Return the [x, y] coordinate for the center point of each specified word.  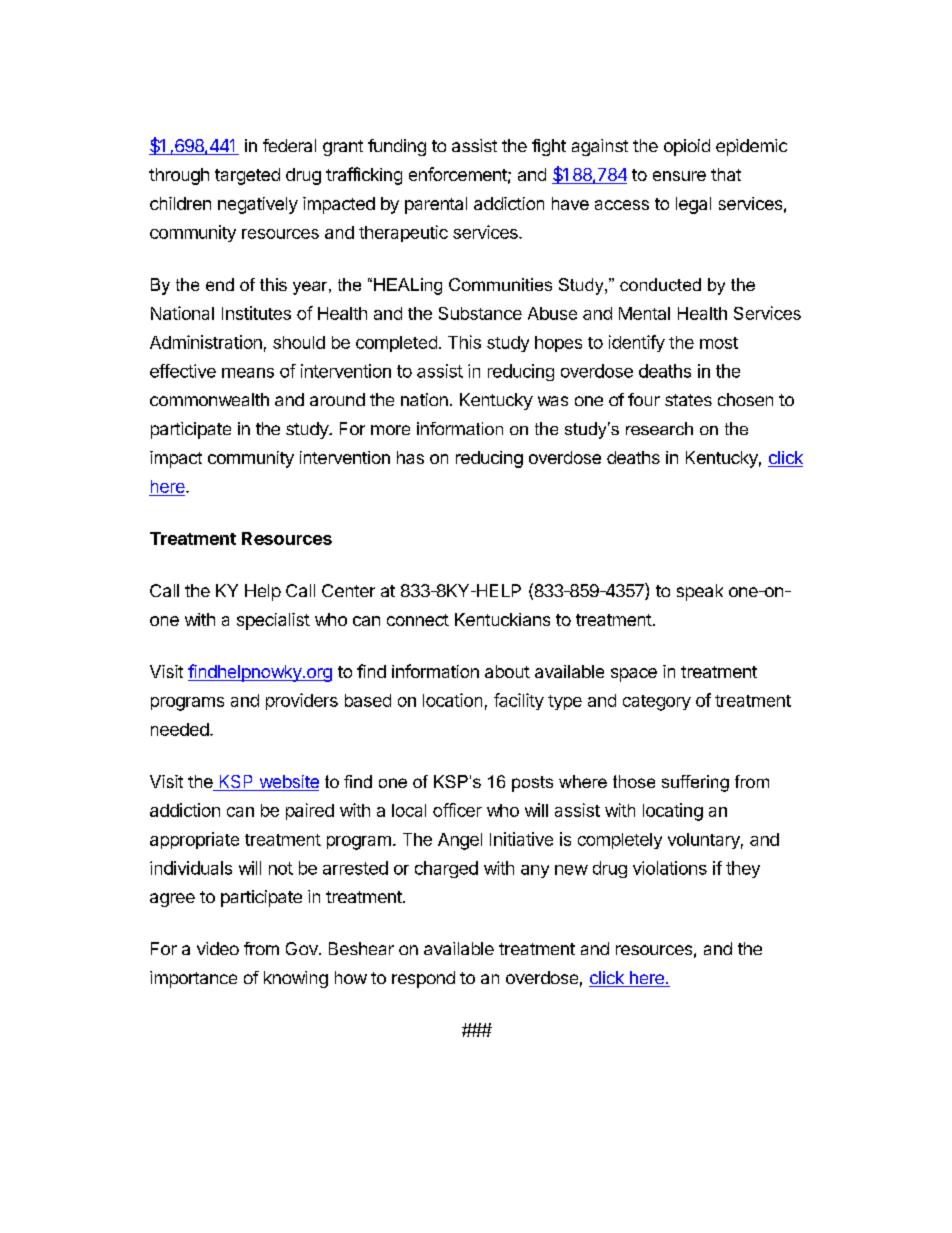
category [657, 703]
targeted [247, 176]
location [452, 700]
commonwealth [209, 399]
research [659, 428]
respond [423, 979]
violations [670, 868]
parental [436, 205]
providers [302, 701]
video [218, 948]
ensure [679, 176]
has [410, 457]
